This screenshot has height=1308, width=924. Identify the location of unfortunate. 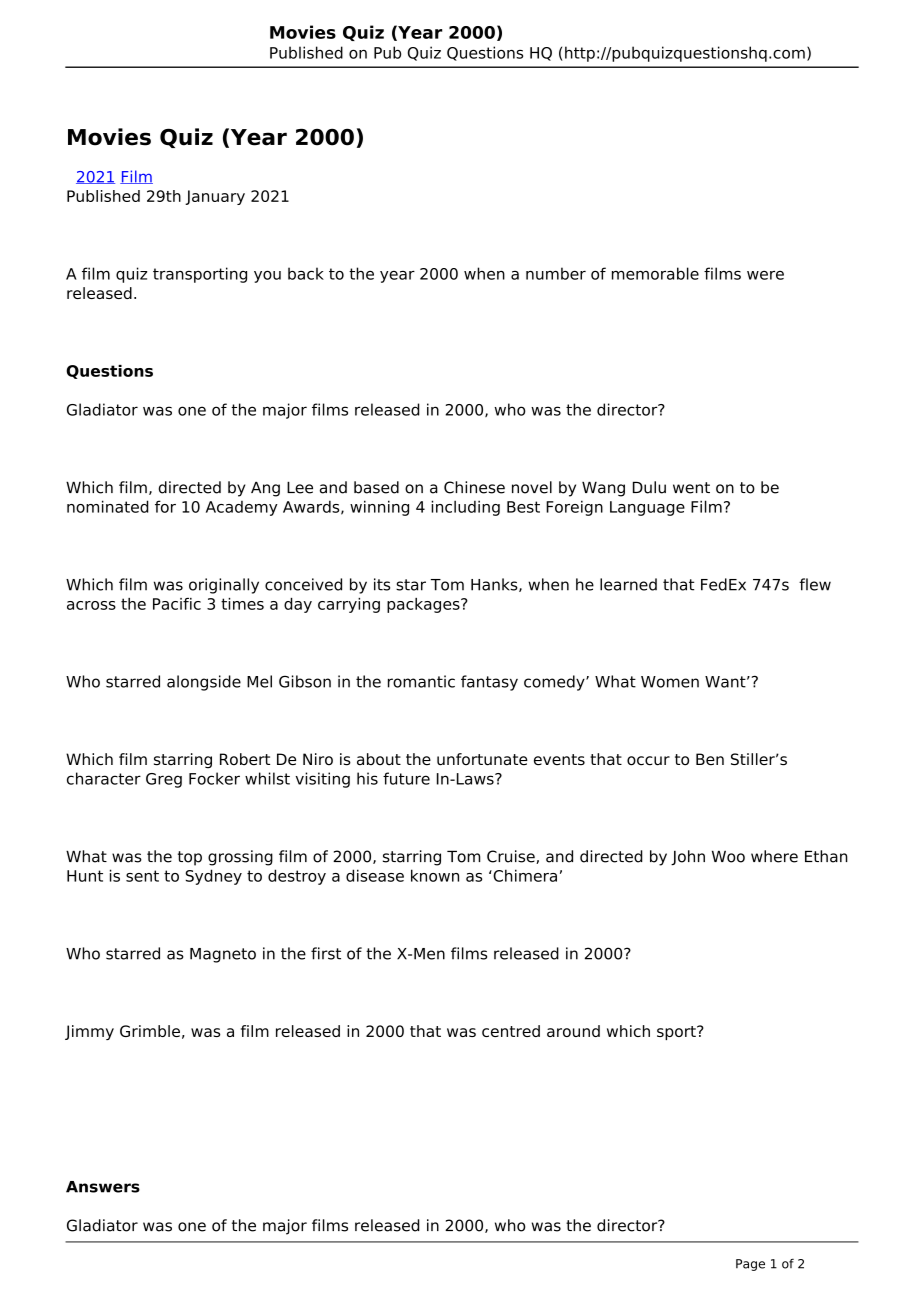
(482, 759).
